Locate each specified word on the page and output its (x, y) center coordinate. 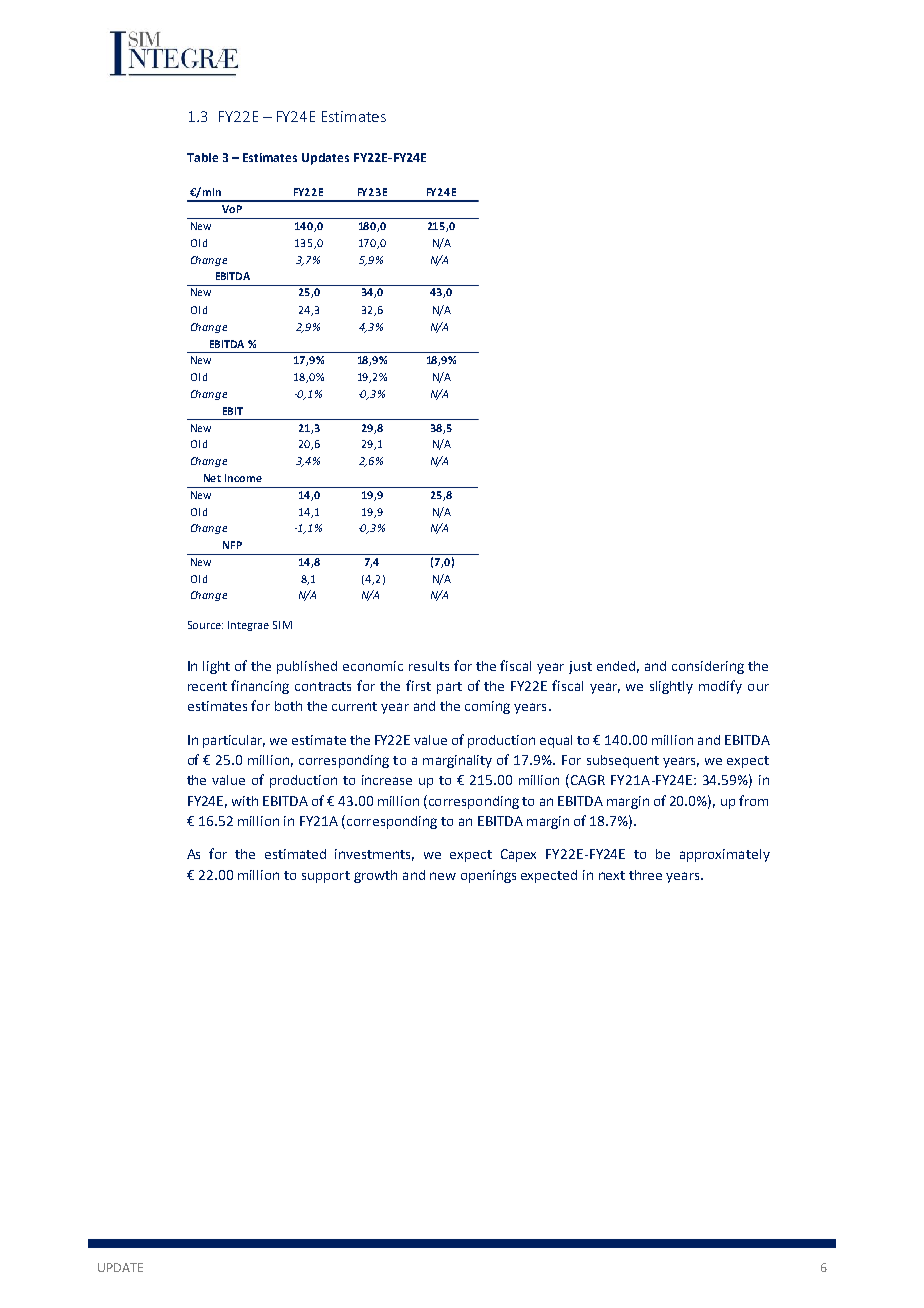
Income (243, 478)
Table (202, 157)
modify (720, 687)
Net (212, 478)
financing (260, 687)
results (429, 666)
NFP (232, 545)
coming (487, 707)
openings (488, 876)
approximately (725, 855)
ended (616, 666)
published (307, 667)
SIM (282, 625)
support (326, 877)
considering (708, 667)
